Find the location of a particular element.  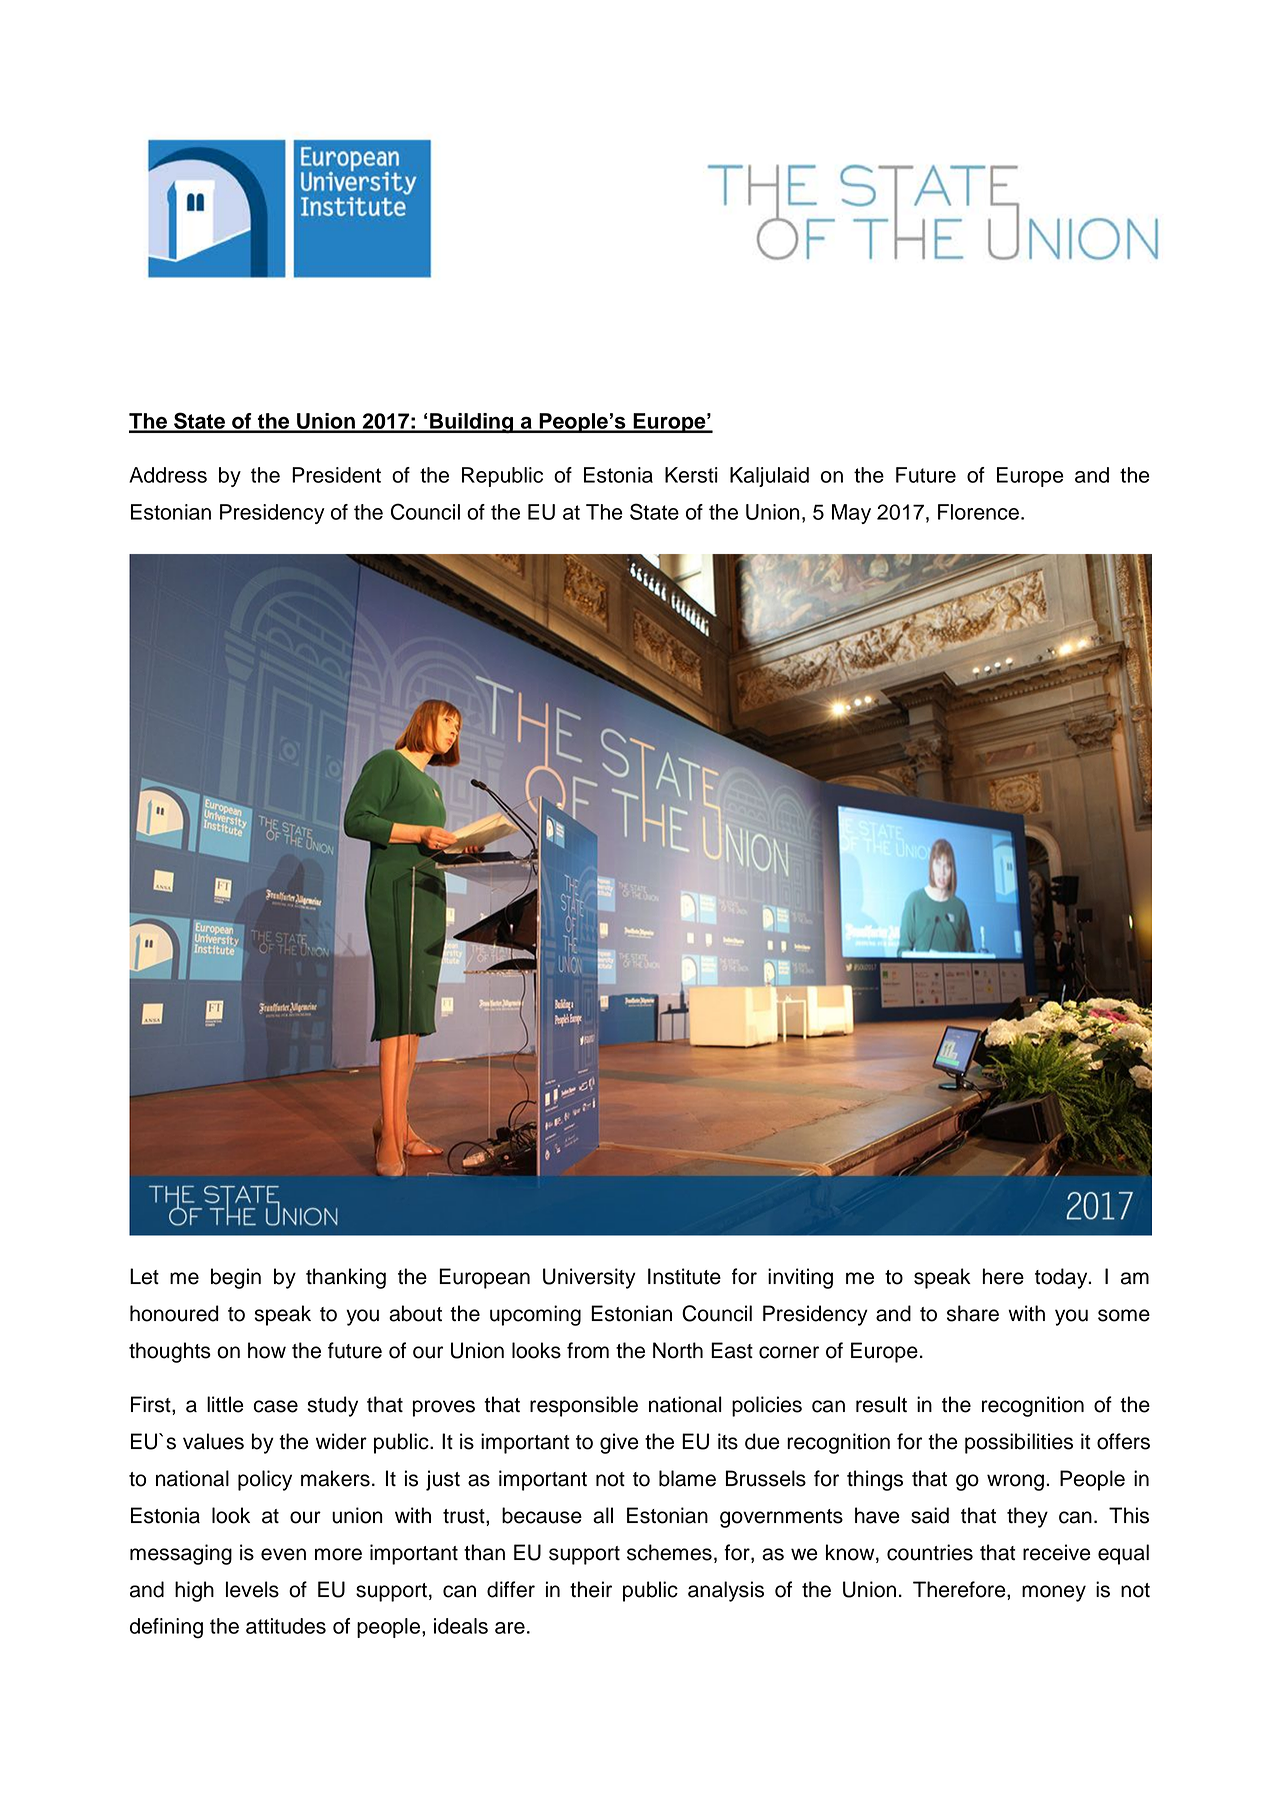

share is located at coordinates (973, 1313).
